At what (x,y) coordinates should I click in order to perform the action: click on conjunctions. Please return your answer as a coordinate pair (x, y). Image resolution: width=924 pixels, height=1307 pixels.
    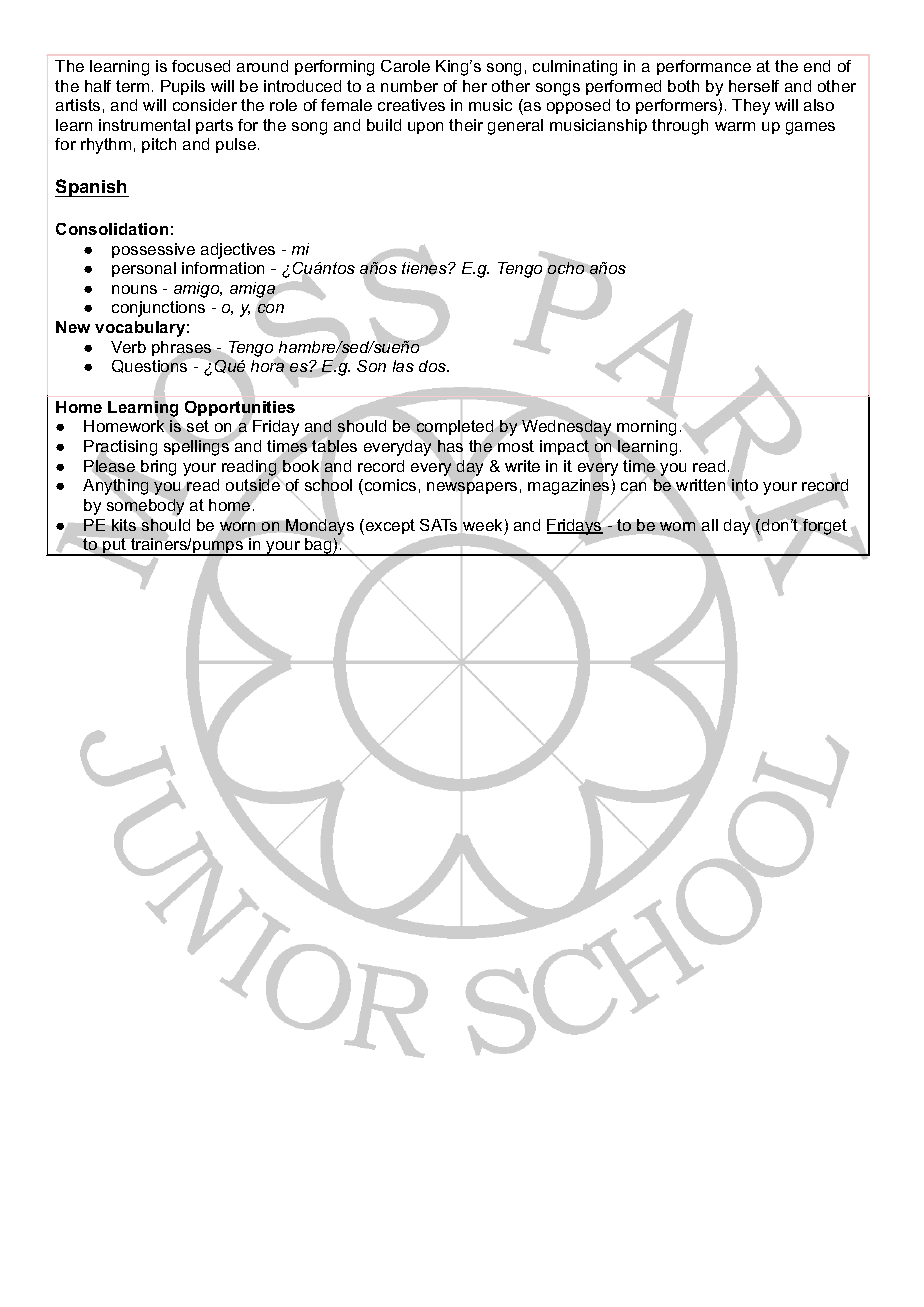
    Looking at the image, I should click on (158, 309).
